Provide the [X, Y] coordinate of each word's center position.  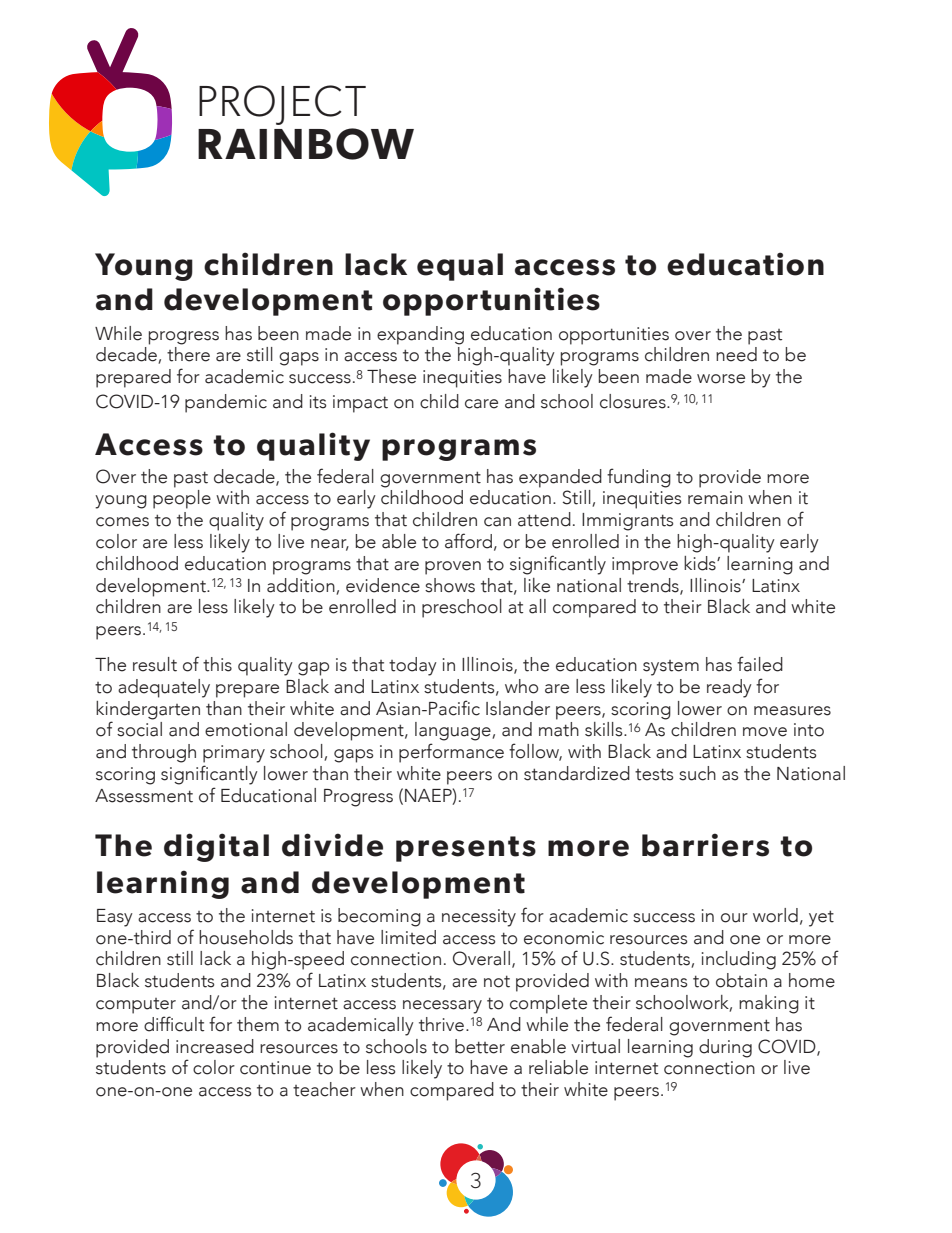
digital [216, 847]
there [188, 354]
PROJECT [282, 105]
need [736, 354]
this [217, 664]
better [480, 1046]
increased [215, 1046]
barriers [705, 845]
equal [460, 267]
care [481, 404]
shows [450, 585]
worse [721, 379]
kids [701, 563]
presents [466, 849]
